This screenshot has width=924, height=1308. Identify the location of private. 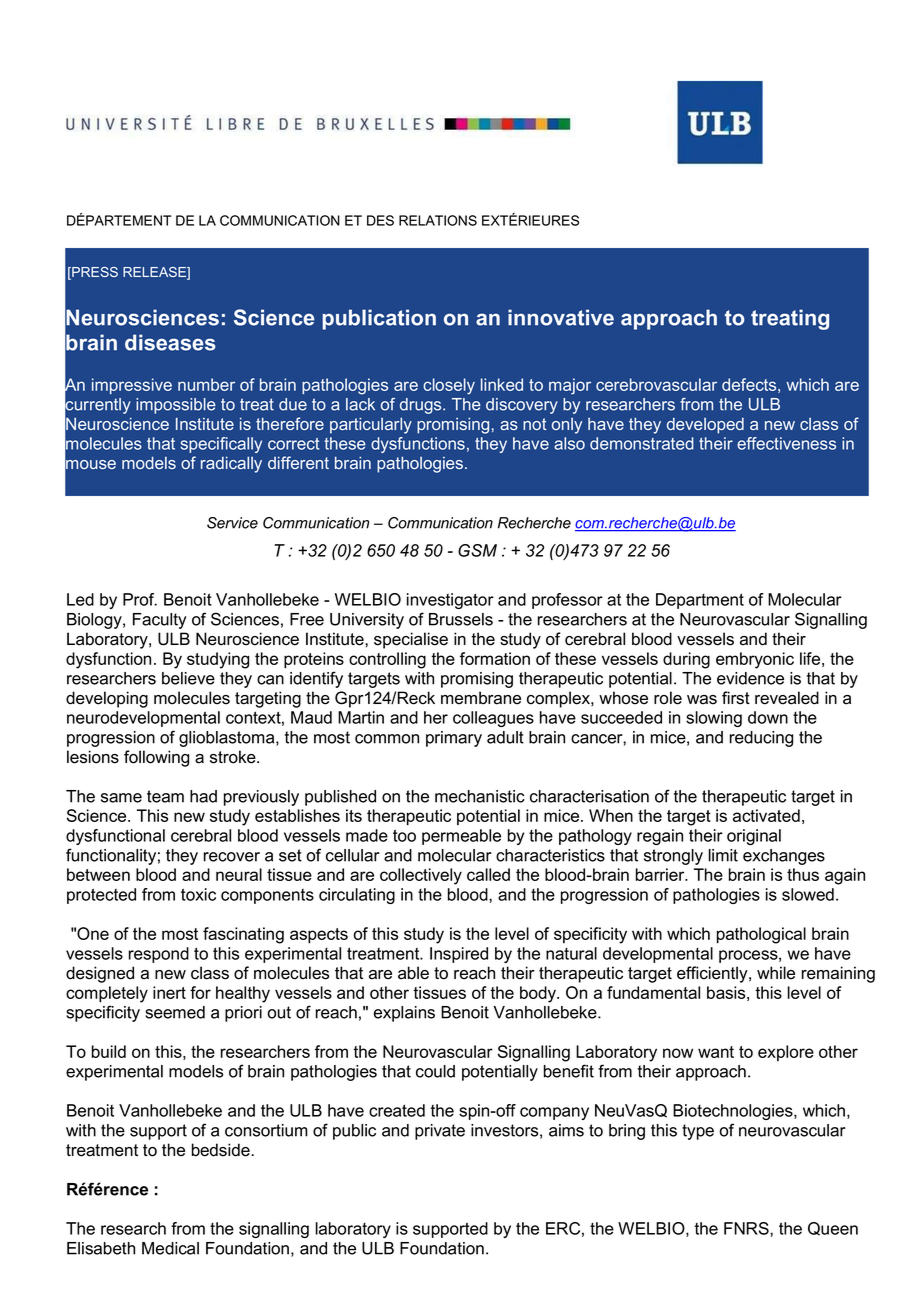
(440, 1132).
